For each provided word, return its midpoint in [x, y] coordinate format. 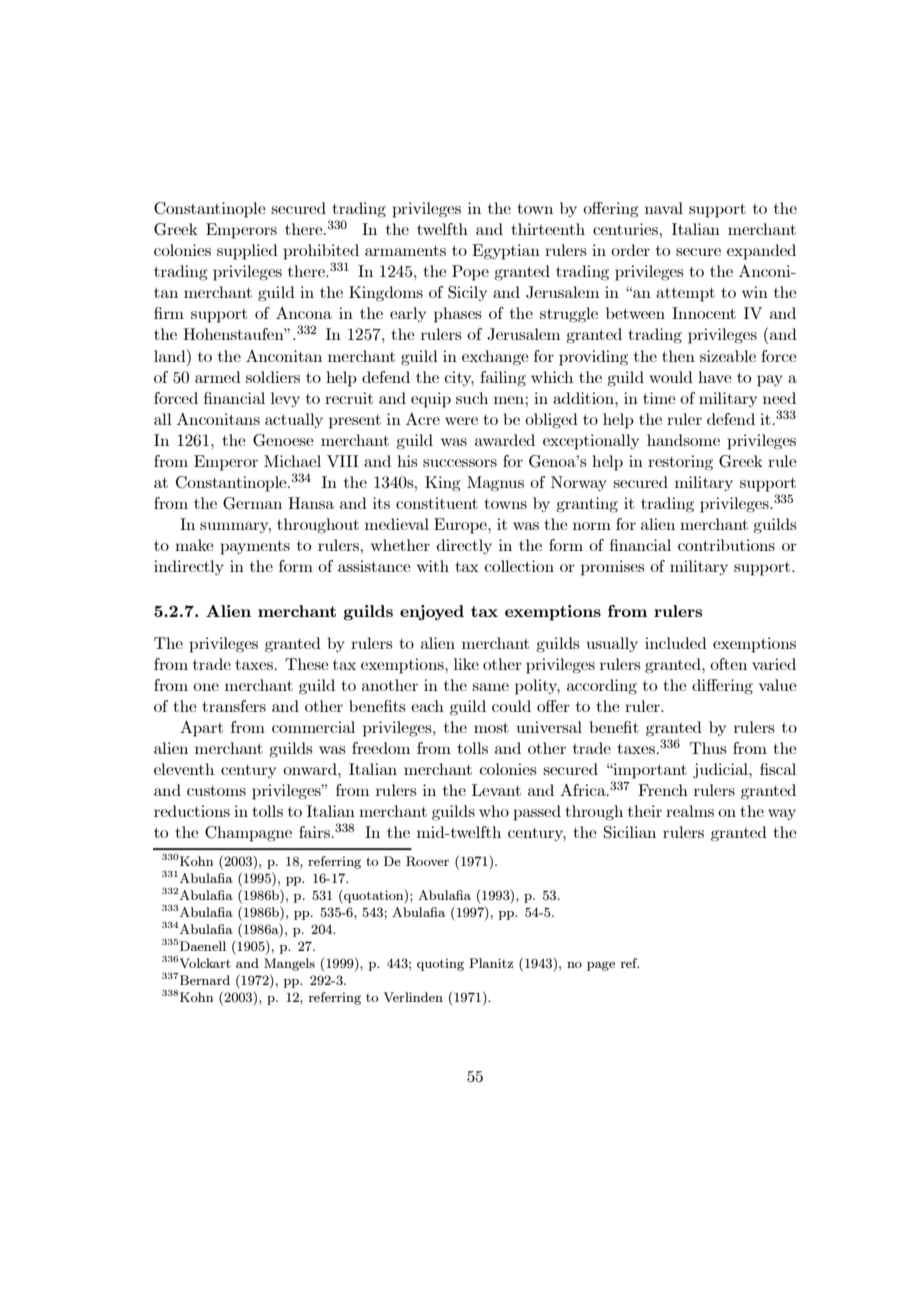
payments [255, 547]
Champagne [248, 834]
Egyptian [506, 252]
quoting [440, 964]
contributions [726, 545]
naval [664, 208]
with [433, 566]
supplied [247, 252]
